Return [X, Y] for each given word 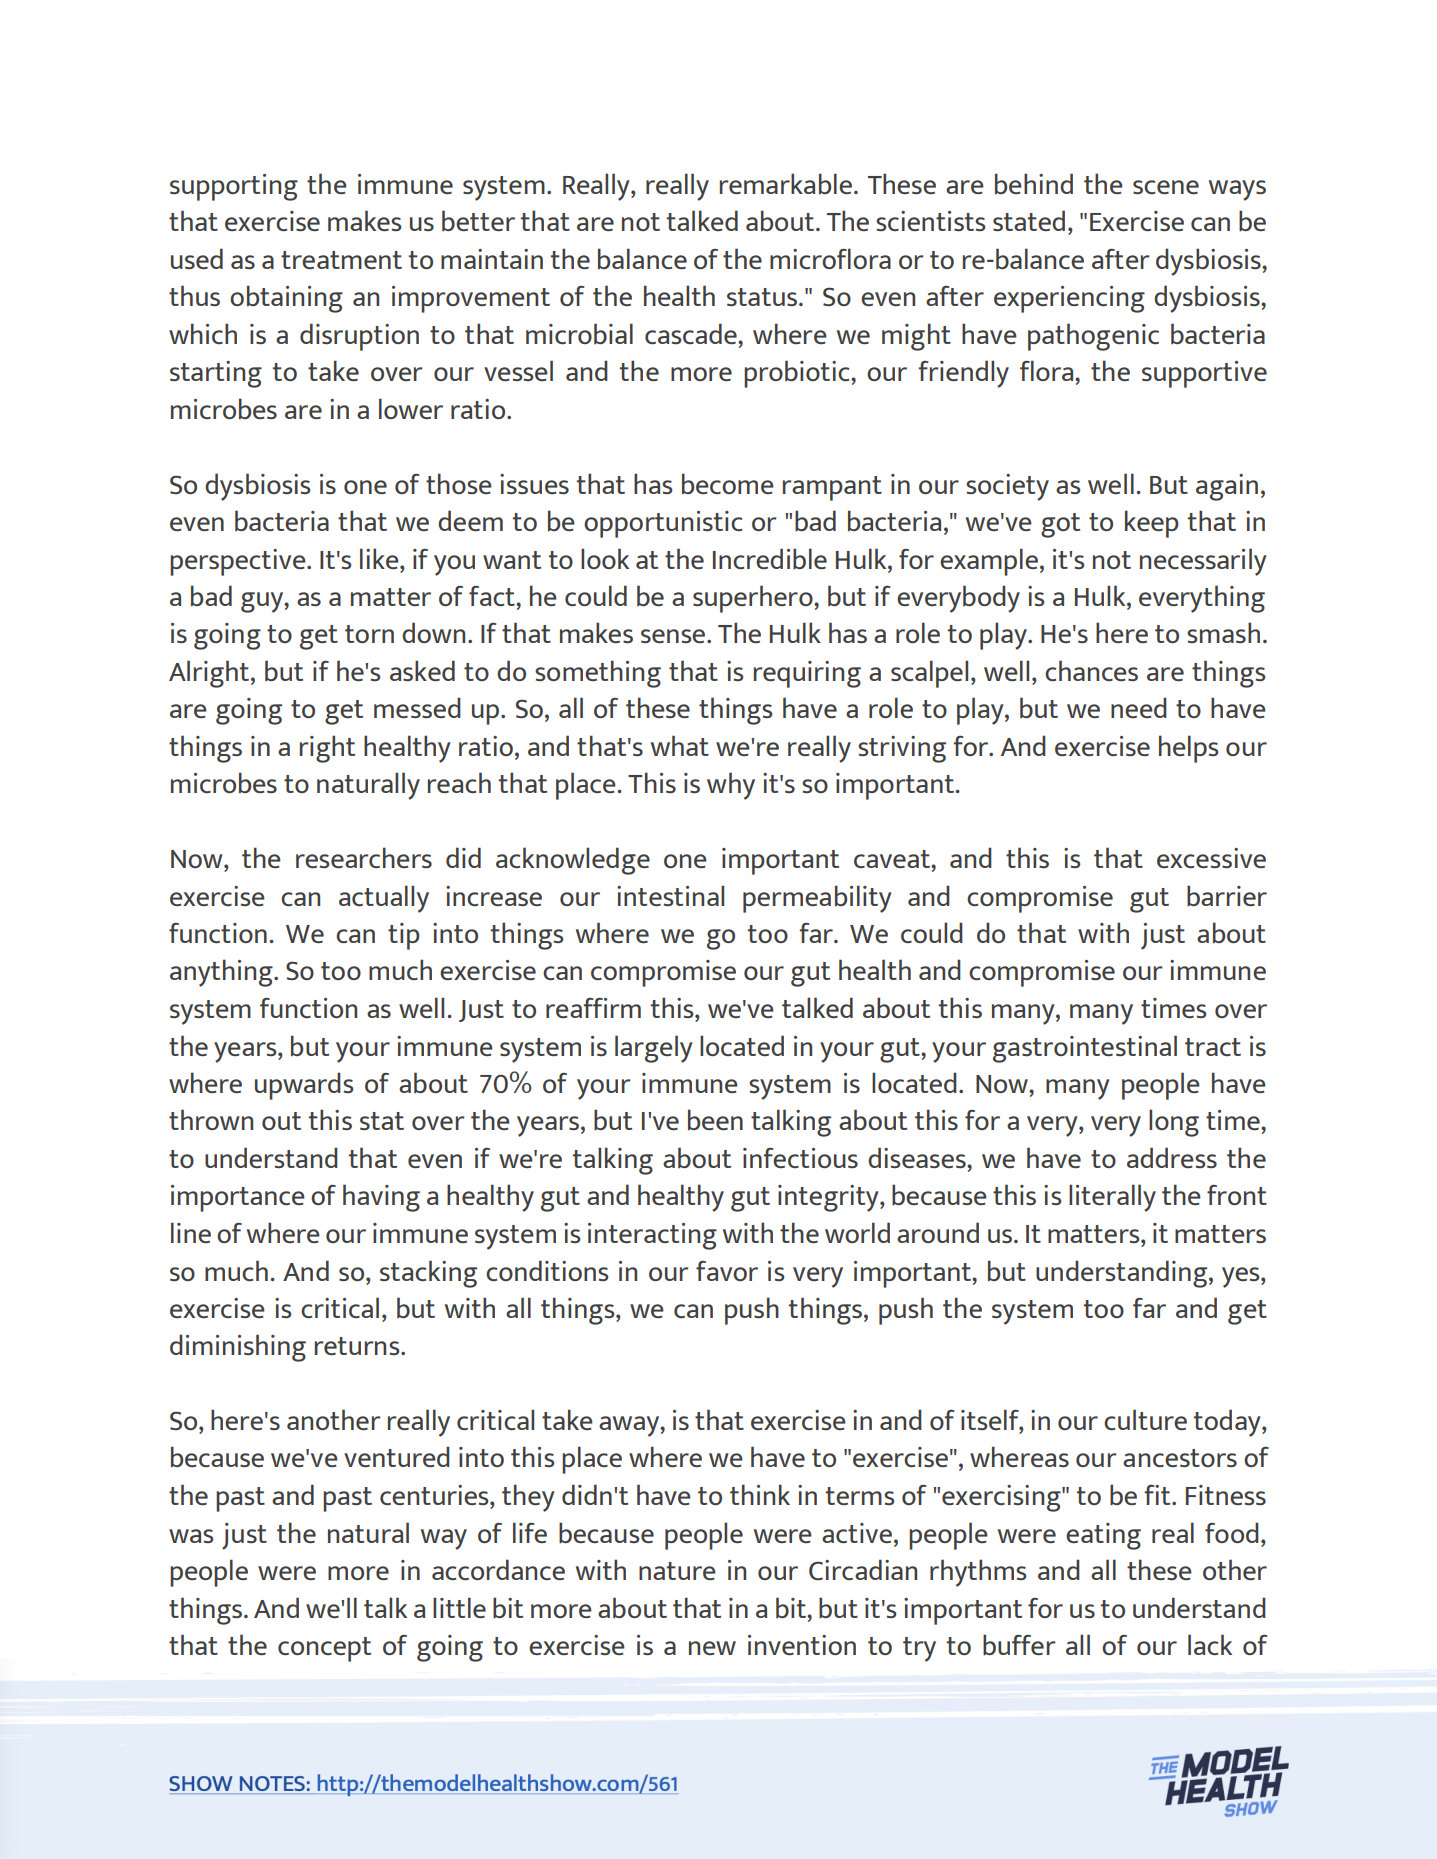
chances [1091, 670]
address [1172, 1157]
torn [369, 634]
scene [1166, 187]
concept [324, 1649]
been [715, 1119]
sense [674, 636]
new [712, 1648]
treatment [341, 260]
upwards [304, 1086]
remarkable [786, 183]
